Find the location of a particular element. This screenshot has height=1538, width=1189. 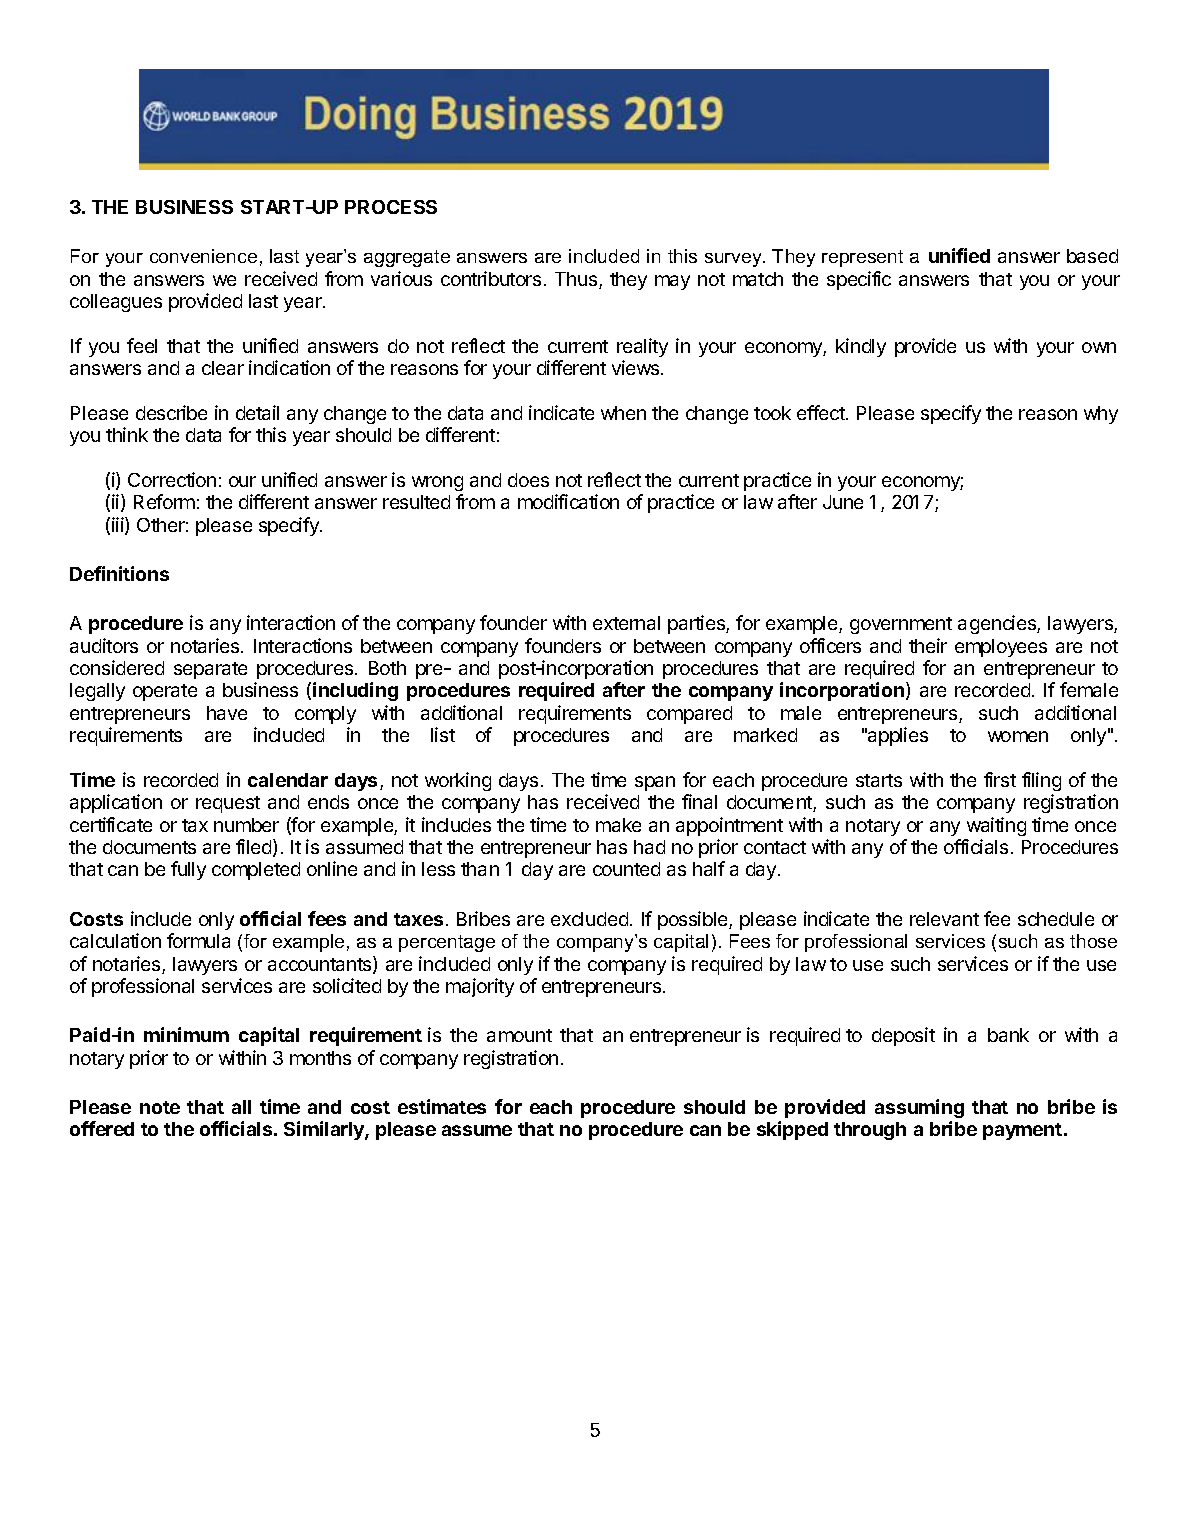

make is located at coordinates (618, 825).
